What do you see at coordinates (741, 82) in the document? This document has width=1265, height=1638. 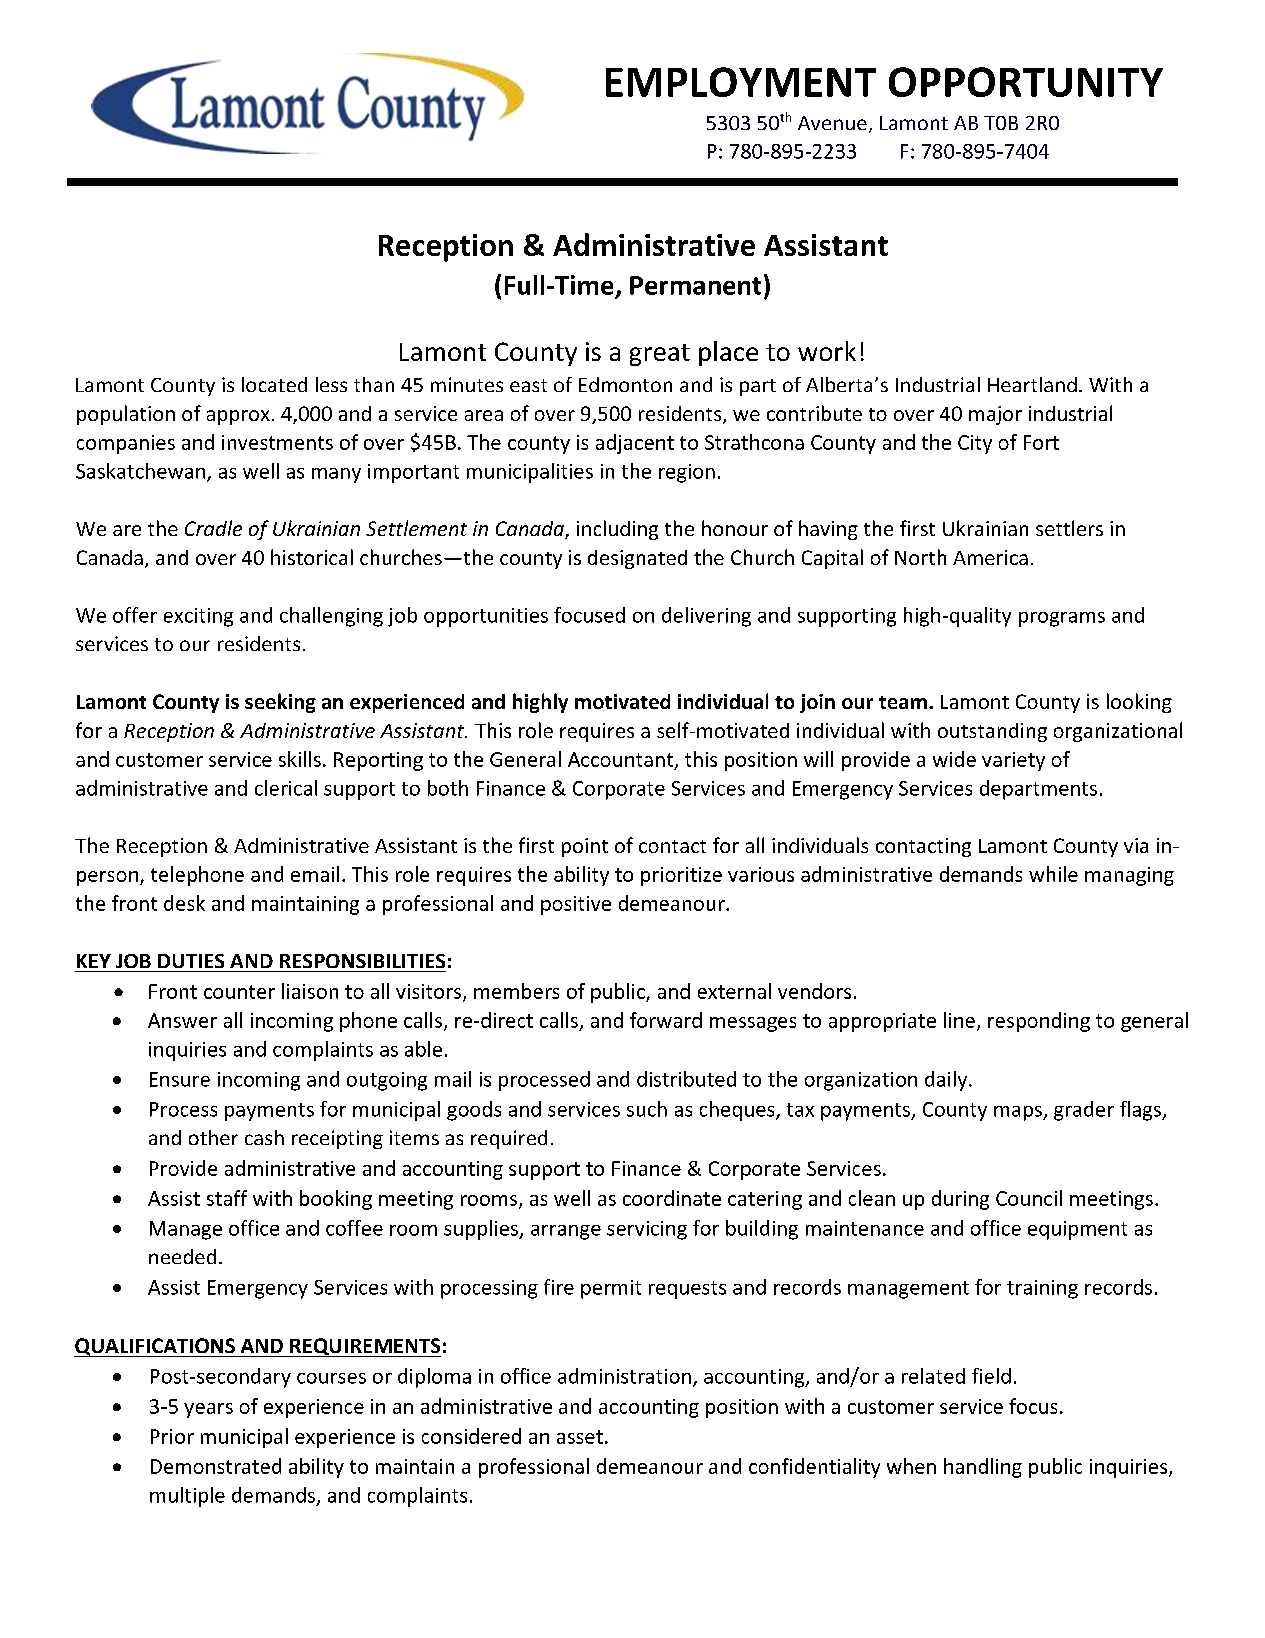 I see `EMPLOYMENT` at bounding box center [741, 82].
